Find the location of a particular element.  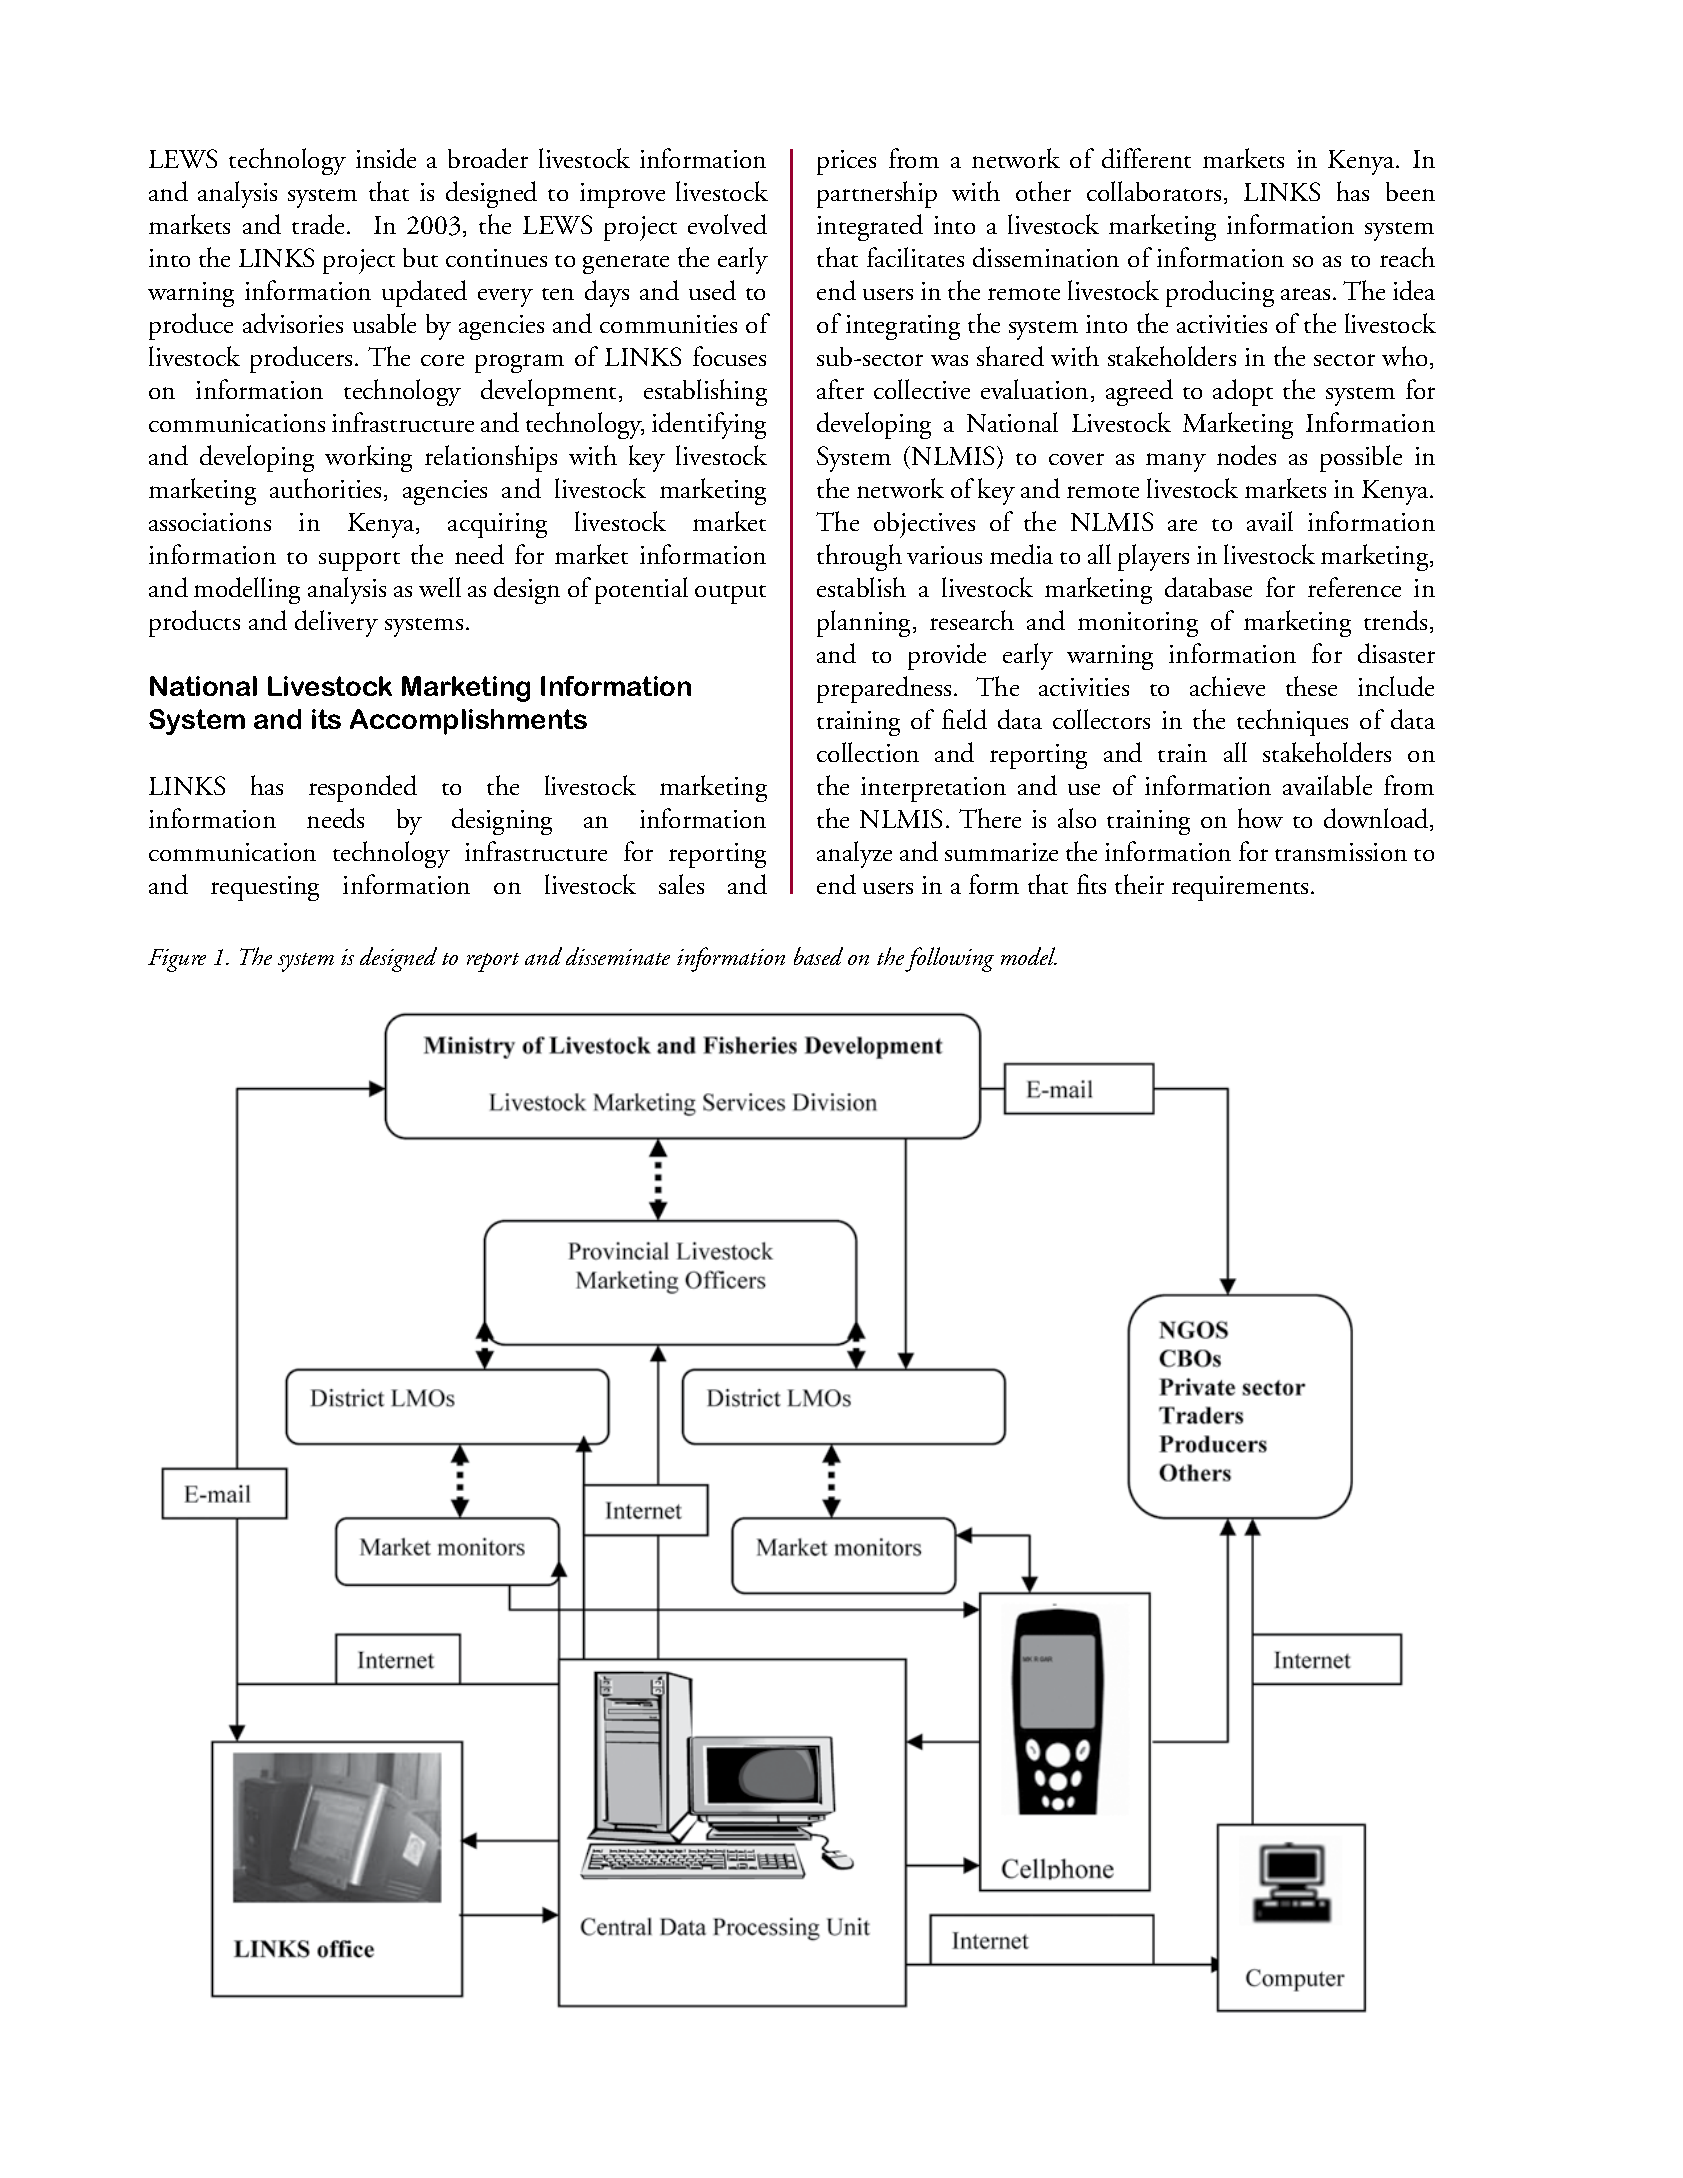

identifying is located at coordinates (709, 425).
